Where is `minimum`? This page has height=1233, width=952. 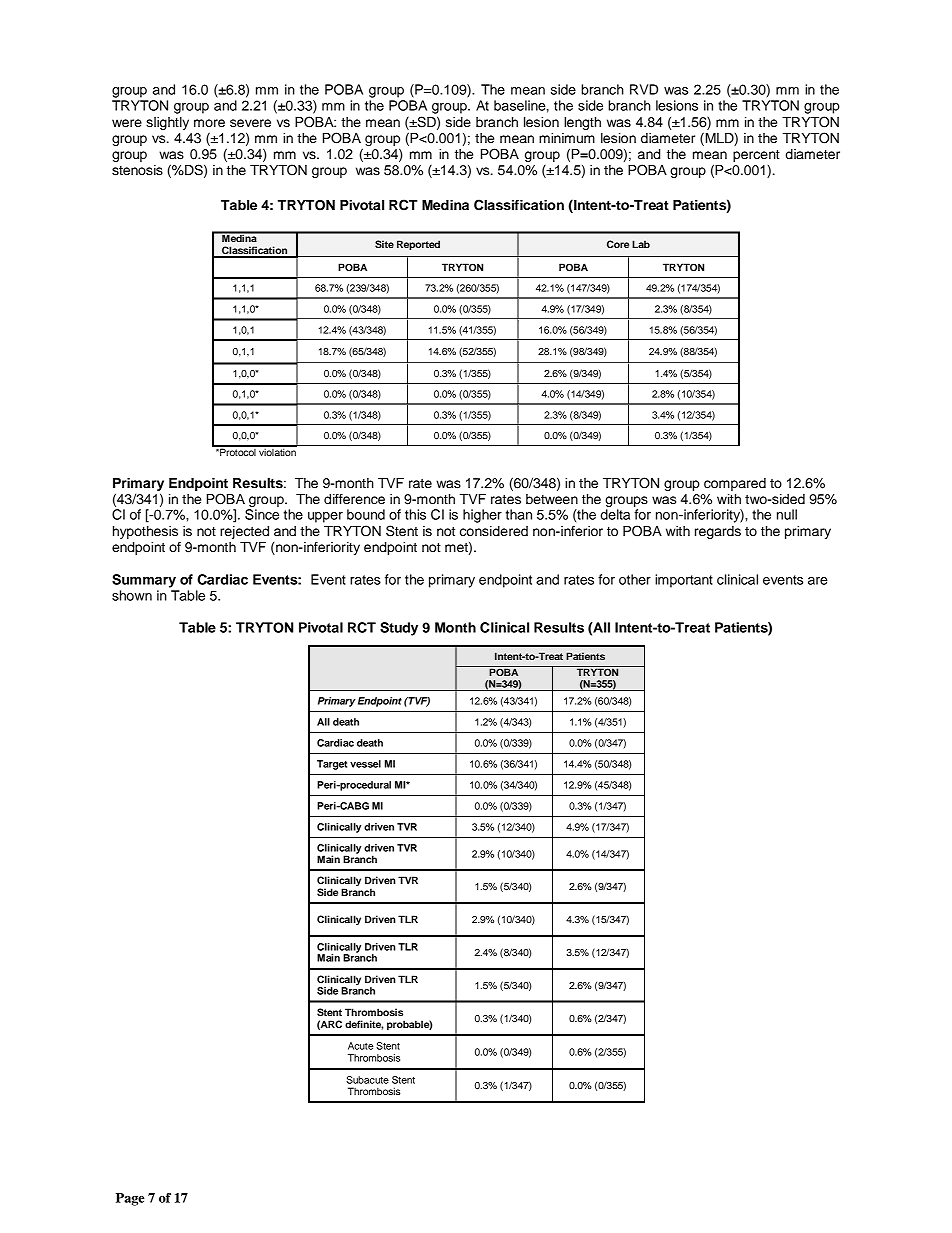 minimum is located at coordinates (567, 138).
